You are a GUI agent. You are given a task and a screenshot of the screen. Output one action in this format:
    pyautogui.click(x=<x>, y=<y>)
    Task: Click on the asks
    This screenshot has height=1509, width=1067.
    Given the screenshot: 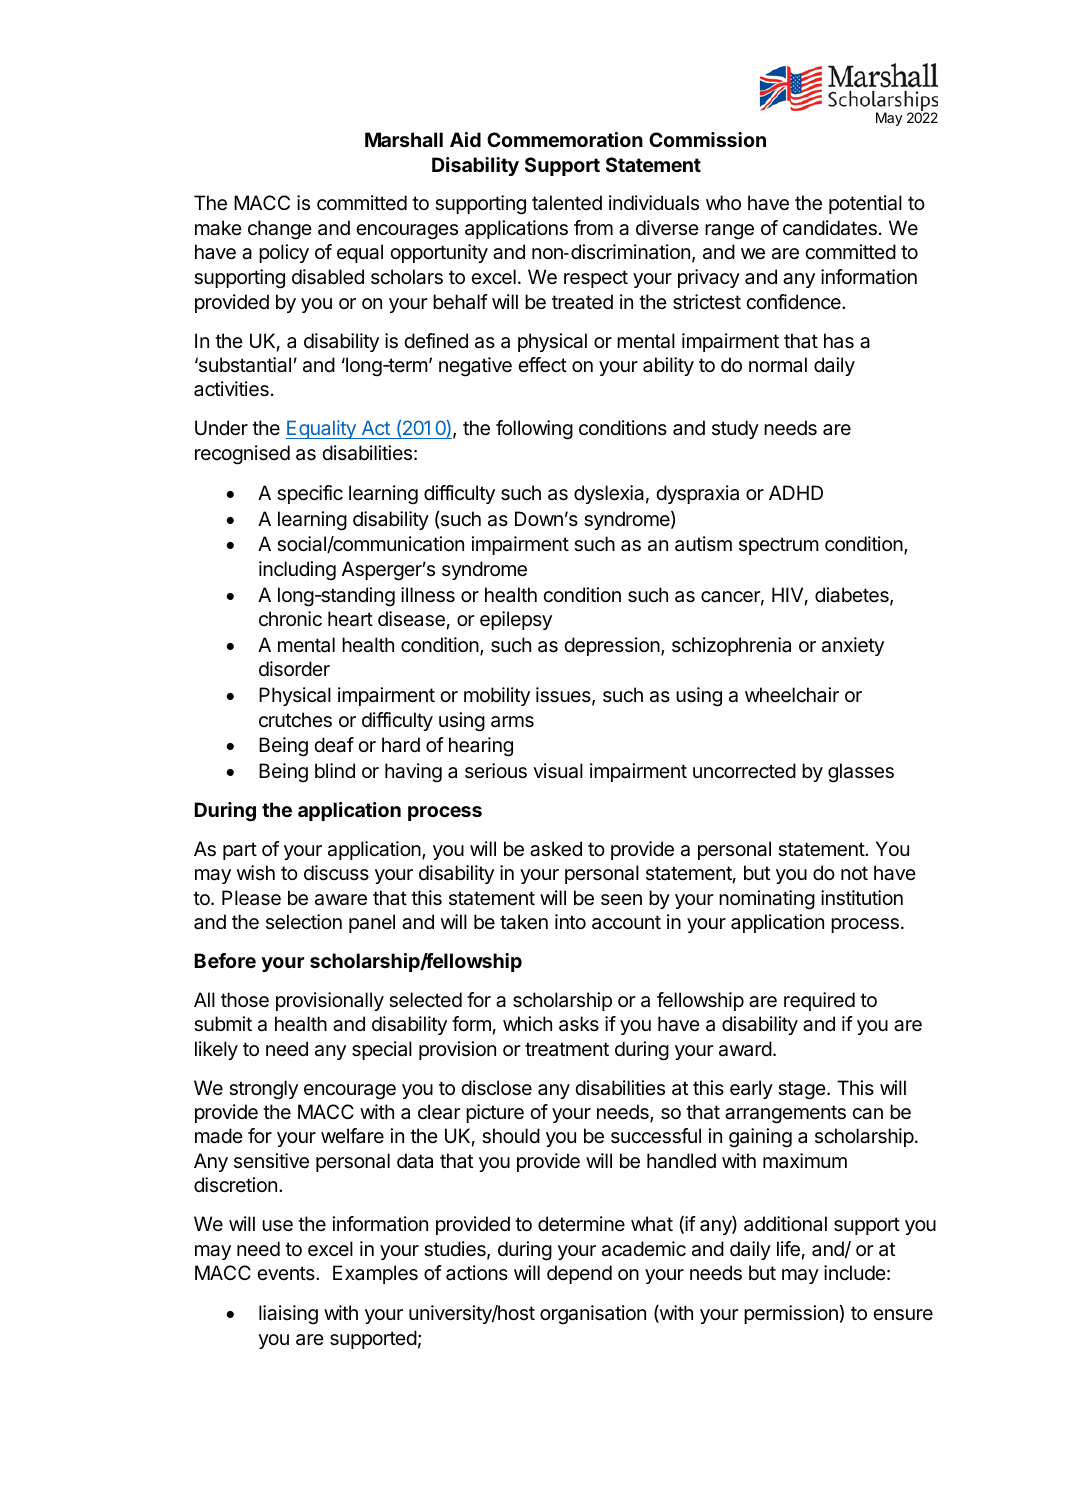 What is the action you would take?
    pyautogui.click(x=579, y=1024)
